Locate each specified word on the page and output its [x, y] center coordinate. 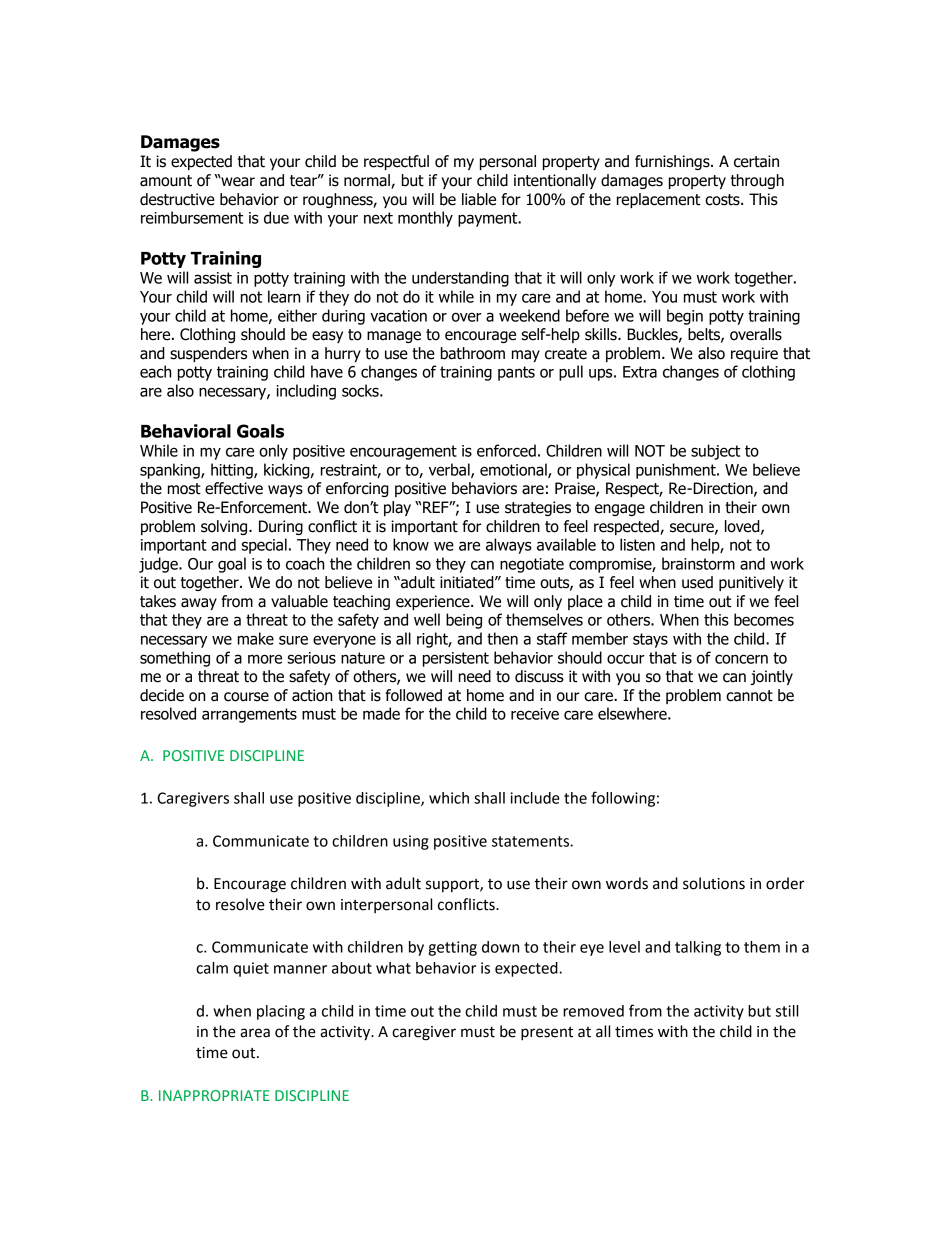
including [306, 392]
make [256, 638]
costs [723, 200]
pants [516, 373]
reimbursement [192, 217]
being [464, 621]
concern [741, 659]
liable [479, 199]
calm [212, 968]
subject [715, 452]
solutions [714, 883]
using [411, 842]
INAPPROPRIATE [214, 1095]
